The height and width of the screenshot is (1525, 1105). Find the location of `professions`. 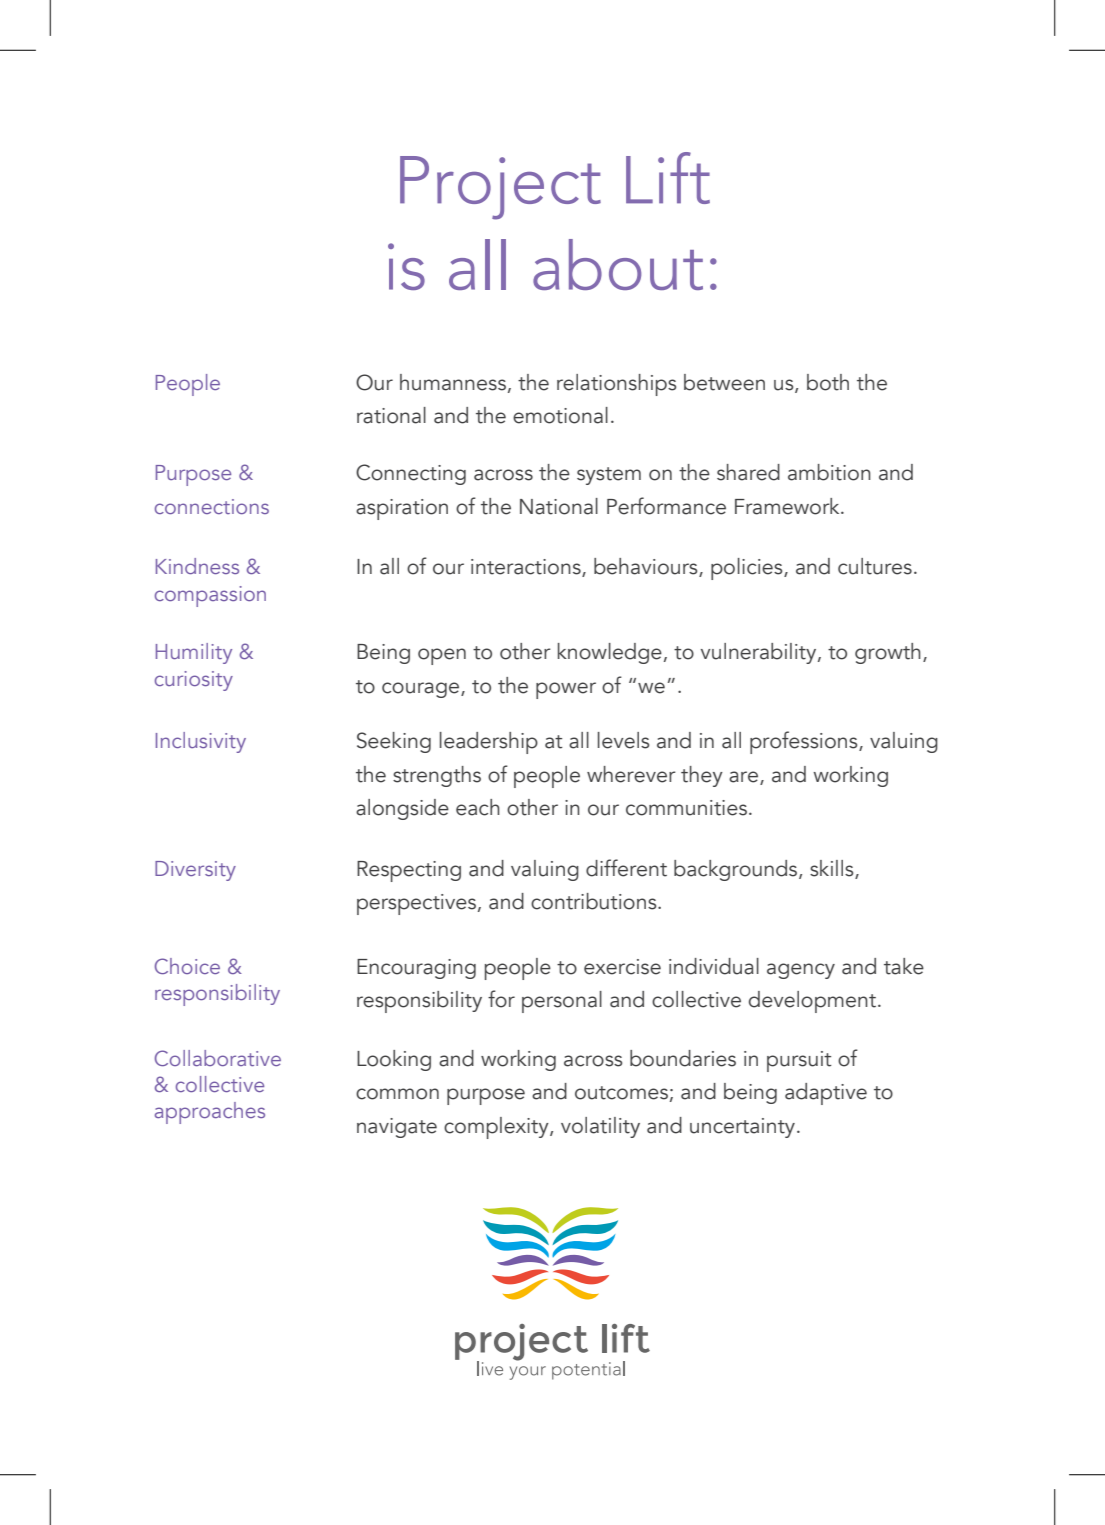

professions is located at coordinates (805, 742).
